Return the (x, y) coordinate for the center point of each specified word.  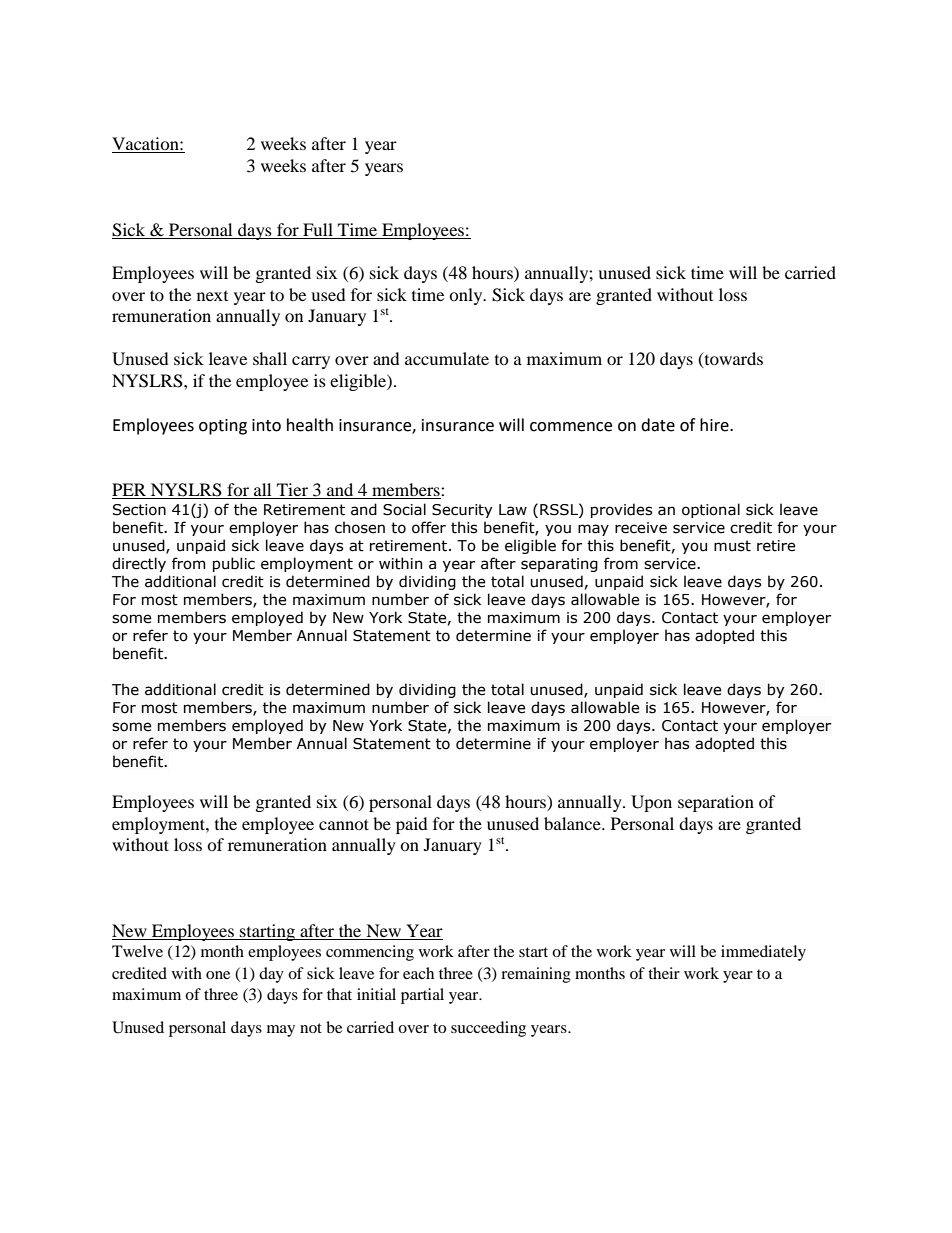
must (732, 546)
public (234, 564)
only (467, 296)
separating (559, 565)
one (218, 975)
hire (715, 425)
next (212, 296)
